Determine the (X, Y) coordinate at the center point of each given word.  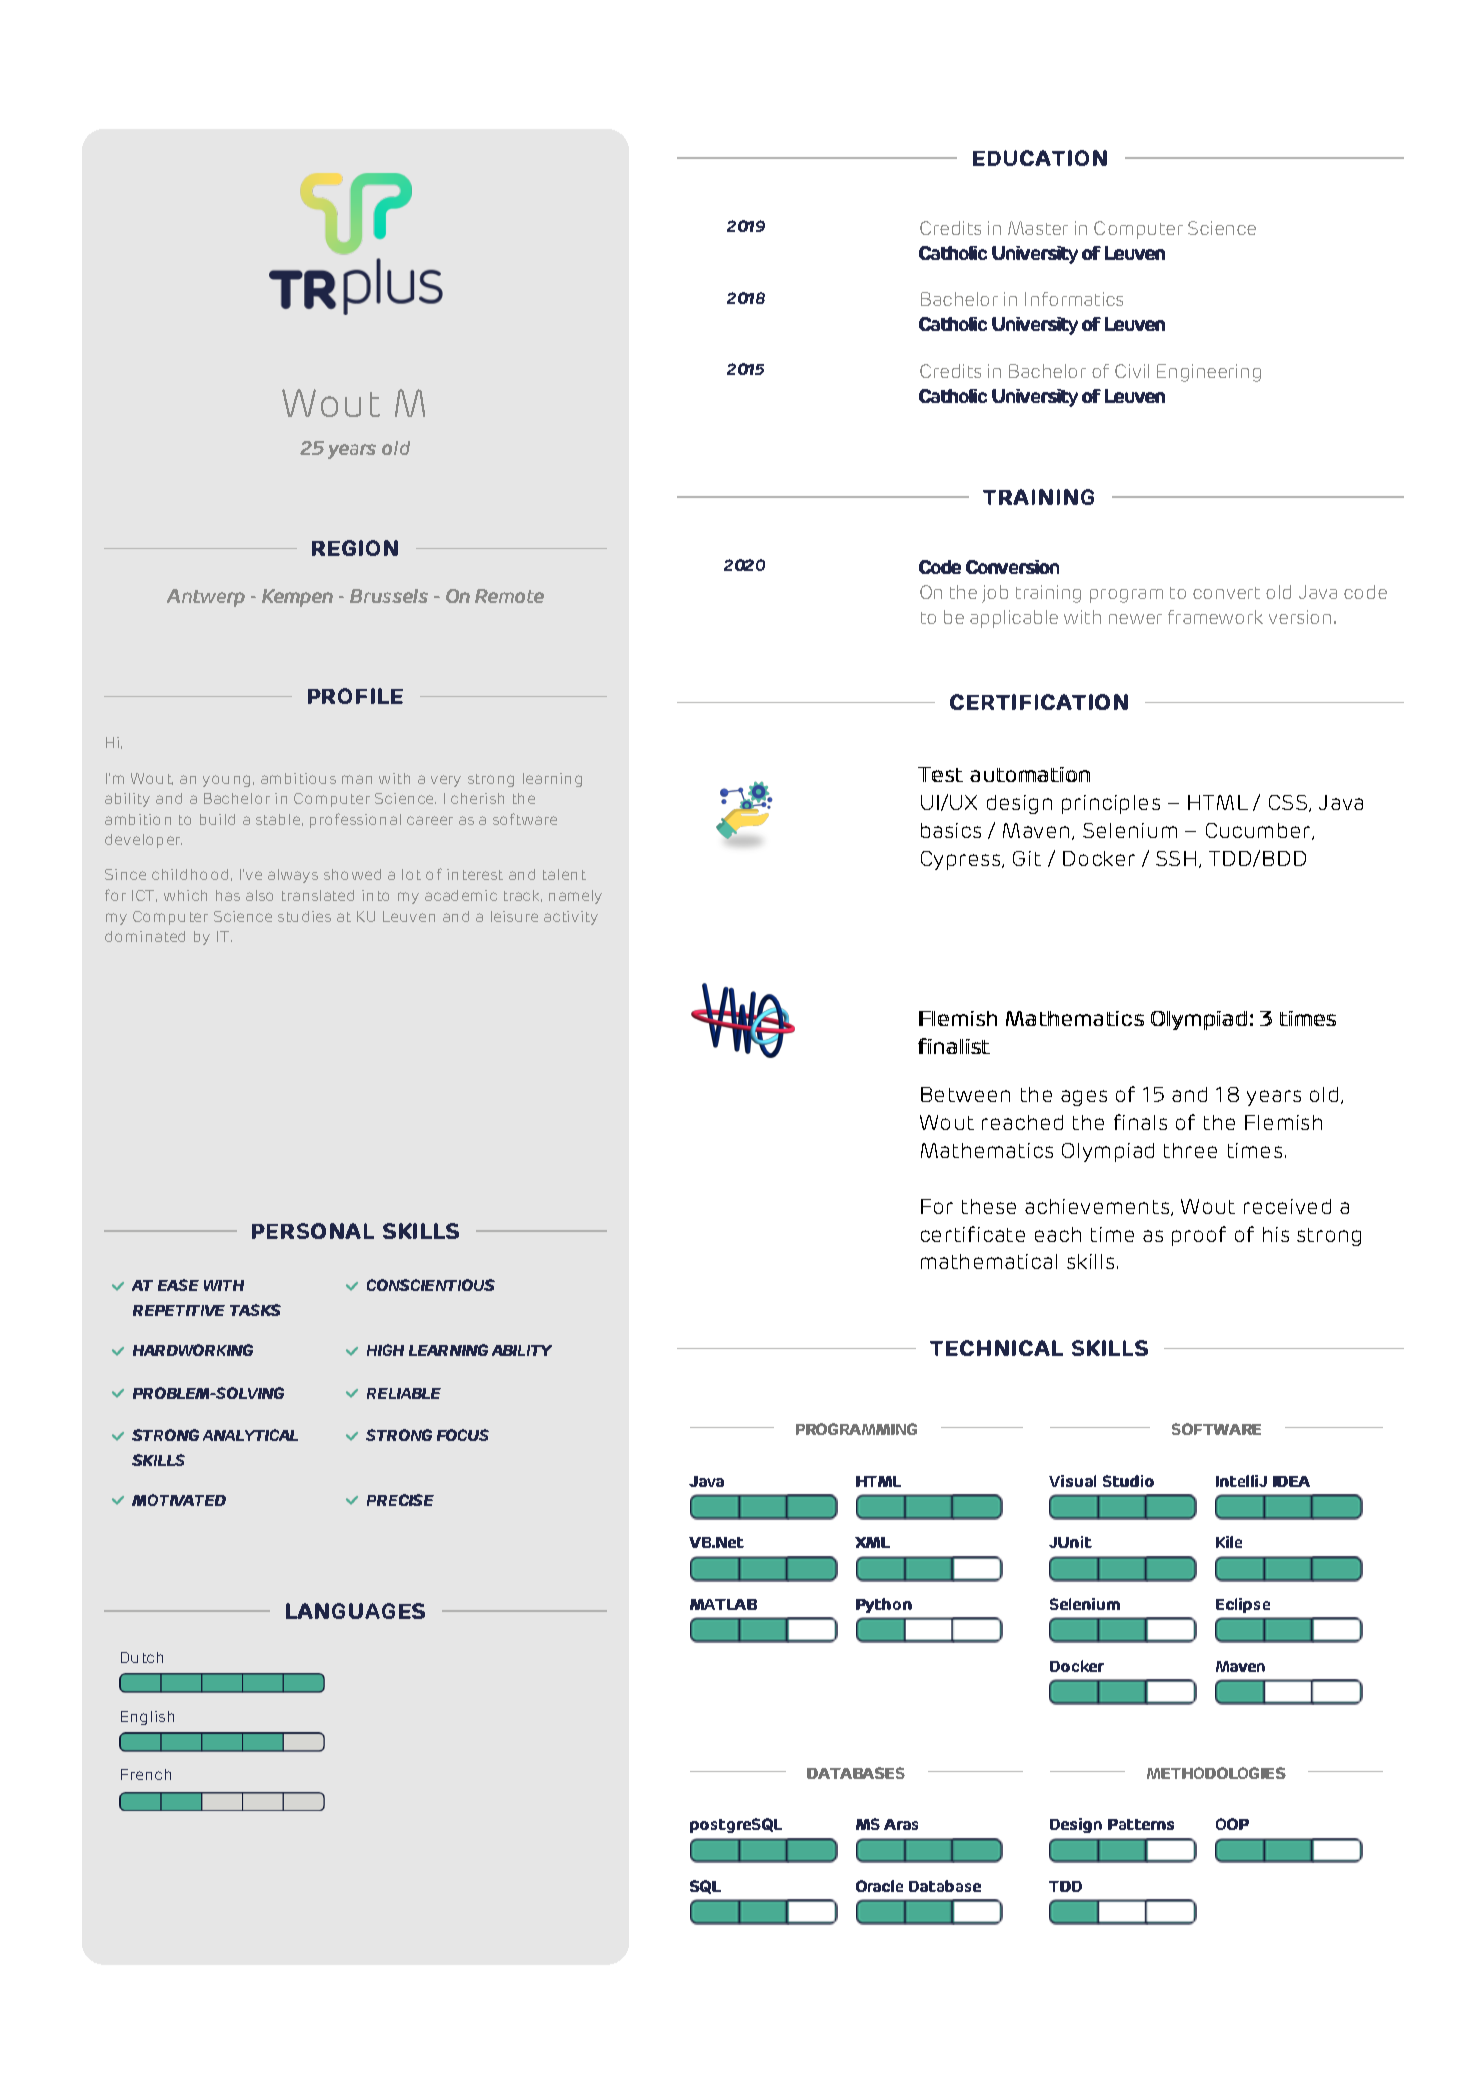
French (146, 1774)
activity (571, 918)
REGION (355, 548)
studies (304, 916)
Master (1038, 228)
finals (1140, 1122)
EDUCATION (1040, 158)
